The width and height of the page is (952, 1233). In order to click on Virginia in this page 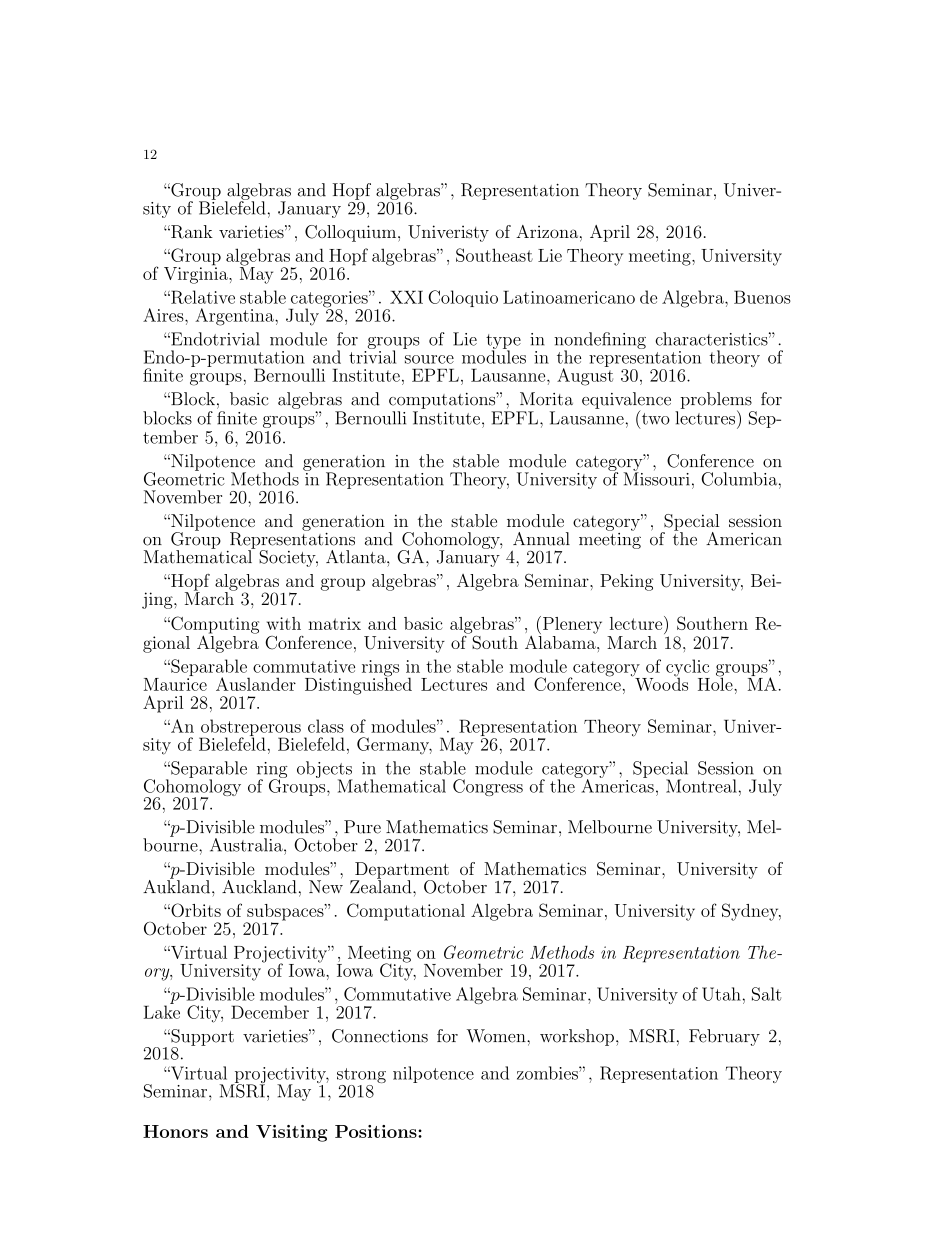, I will do `click(197, 274)`.
